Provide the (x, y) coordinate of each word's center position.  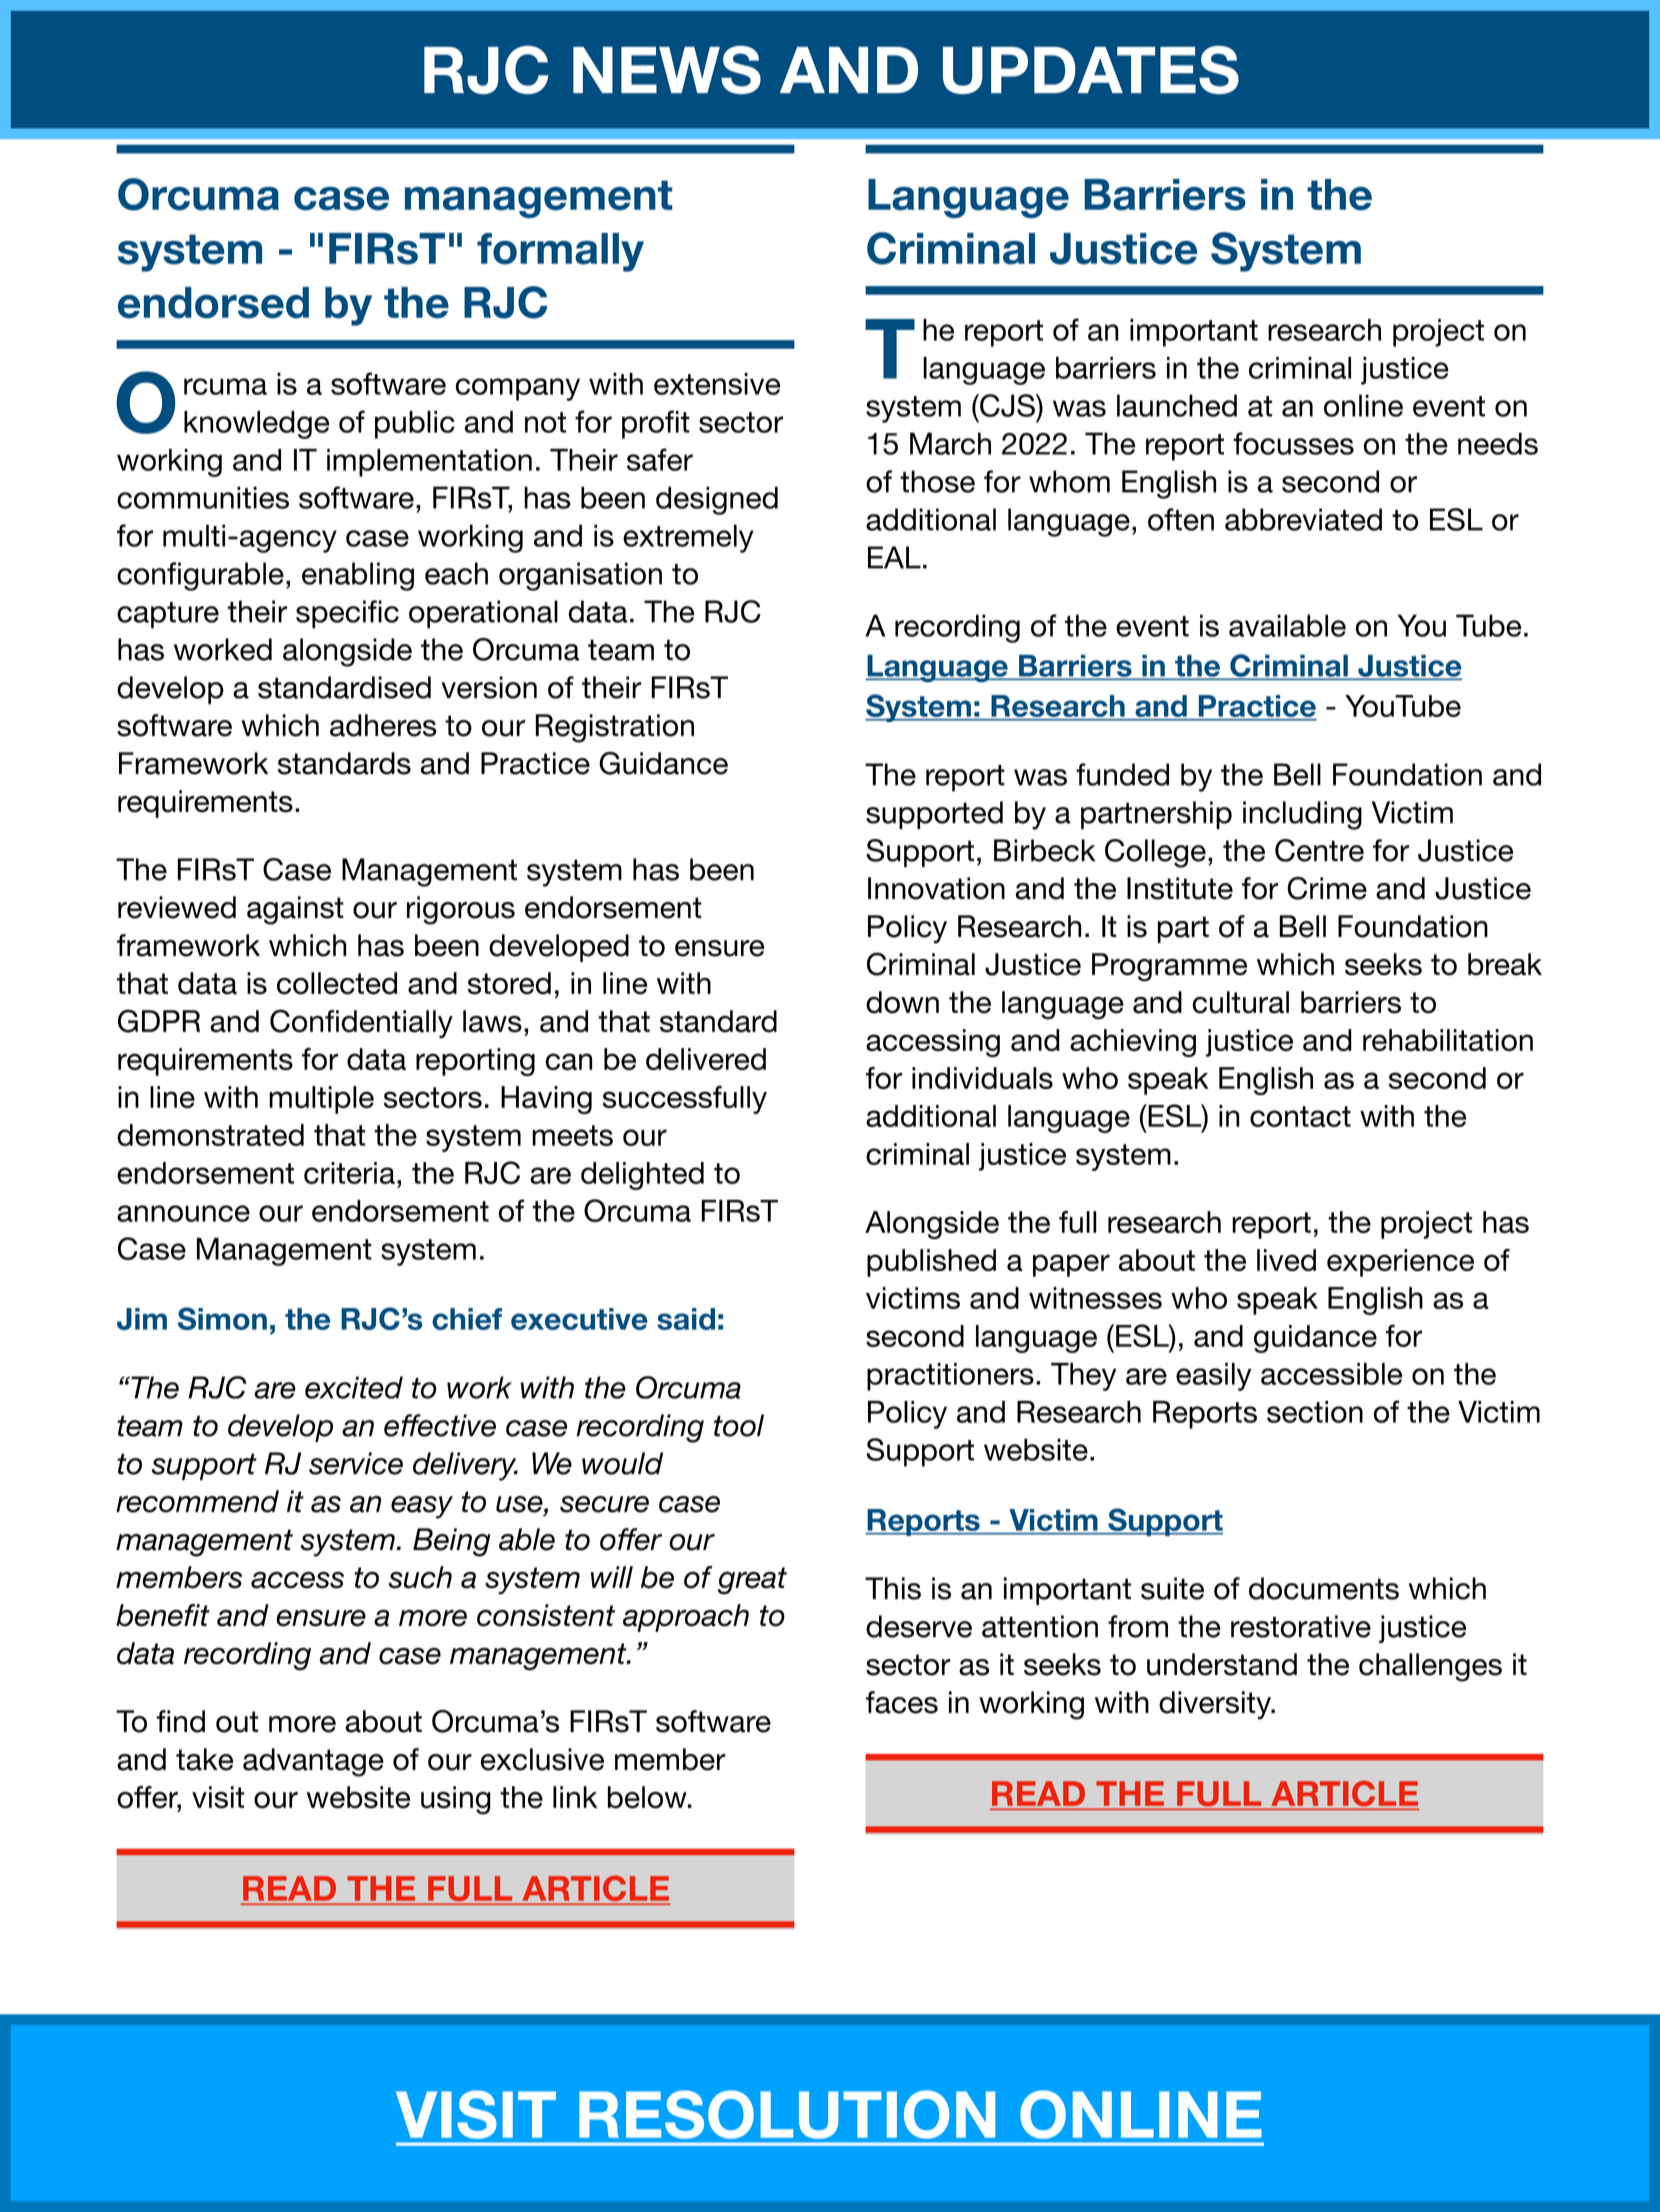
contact (1300, 1116)
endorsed (213, 303)
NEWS (667, 69)
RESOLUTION (787, 2114)
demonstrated (210, 1135)
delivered (706, 1059)
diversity (1216, 1705)
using (456, 1800)
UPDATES (1091, 69)
